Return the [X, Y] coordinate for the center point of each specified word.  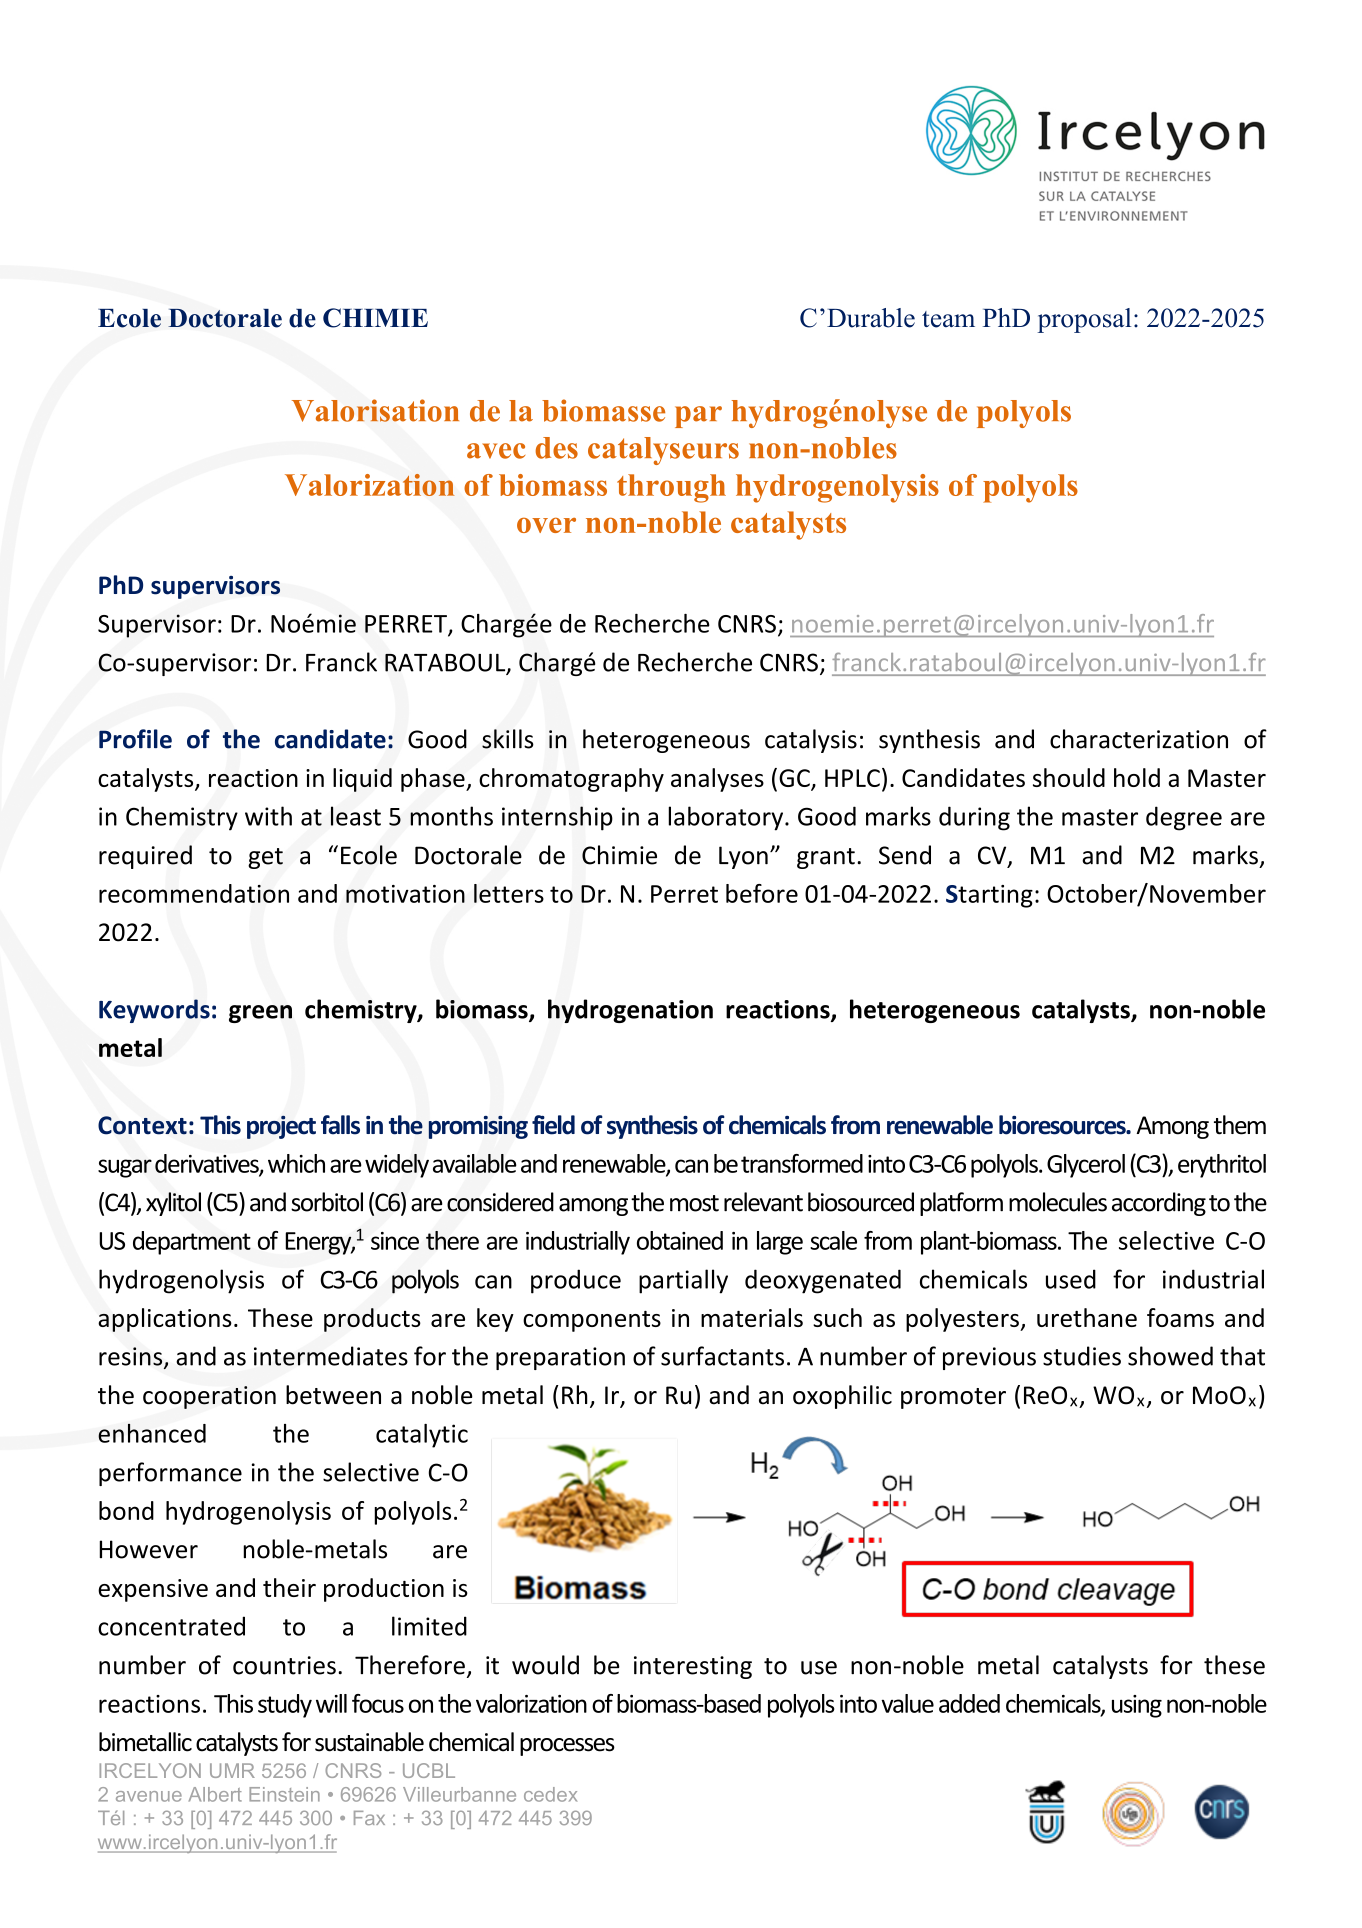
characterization [1139, 739]
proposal [1084, 320]
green [260, 1014]
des [556, 448]
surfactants [722, 1356]
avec [496, 451]
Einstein [284, 1794]
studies [1082, 1356]
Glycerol [1086, 1166]
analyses [717, 780]
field [553, 1125]
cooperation [209, 1397]
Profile [135, 739]
